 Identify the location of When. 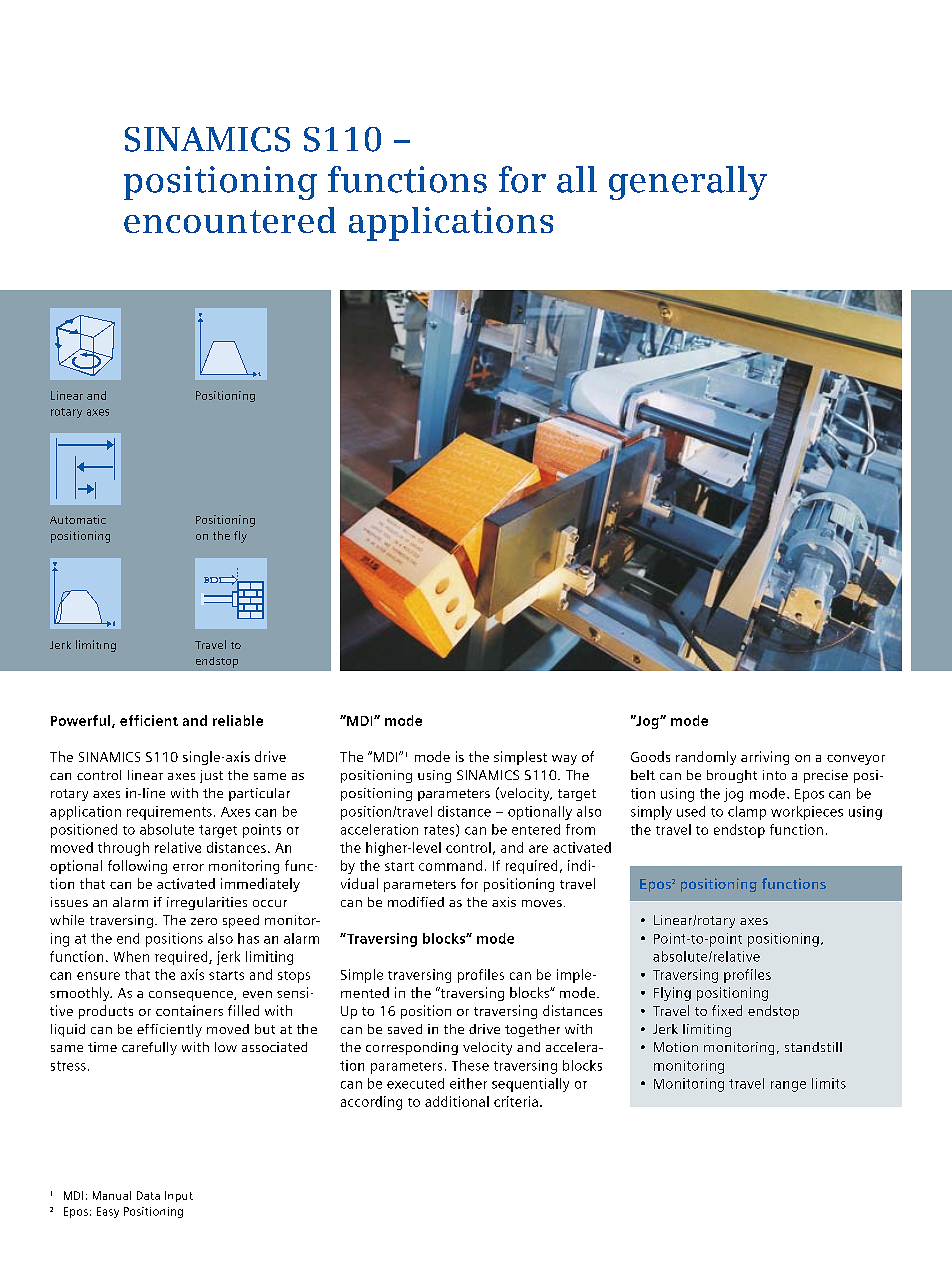
(131, 956).
